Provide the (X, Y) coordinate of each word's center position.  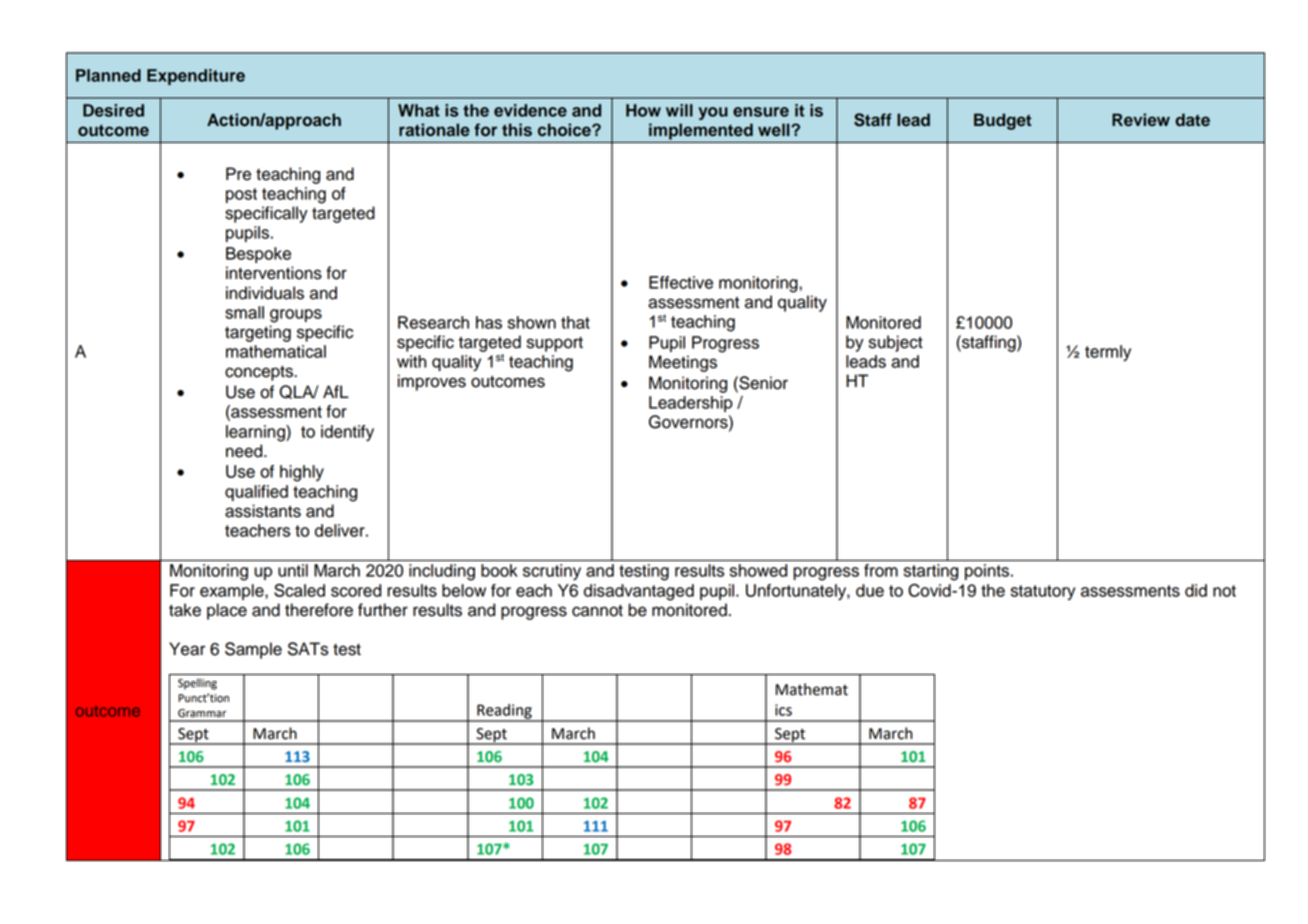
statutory (1043, 592)
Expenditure (196, 77)
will (679, 110)
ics (783, 710)
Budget (1003, 121)
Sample (253, 650)
